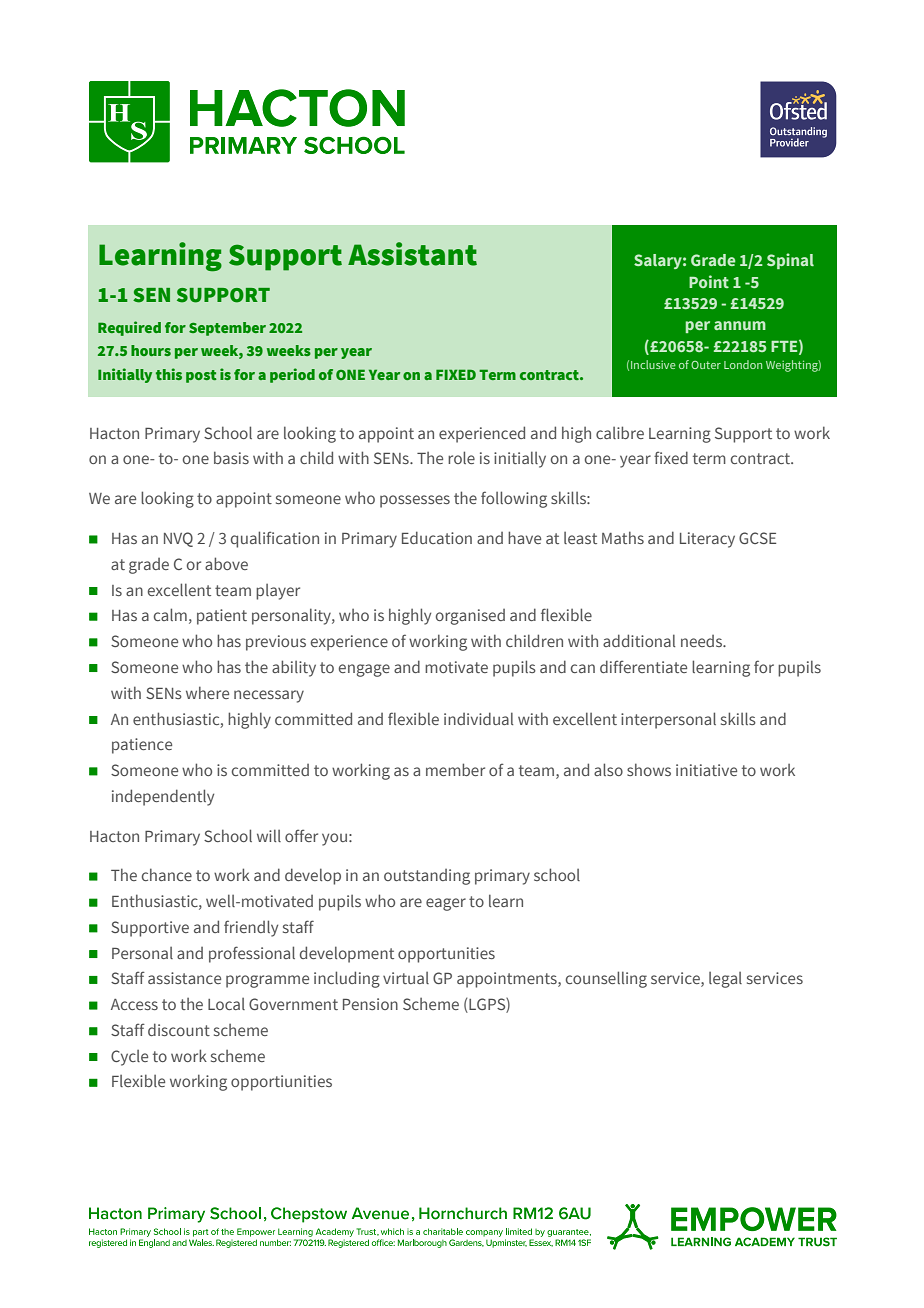 The width and height of the page is (924, 1308). I want to click on annum, so click(740, 325).
